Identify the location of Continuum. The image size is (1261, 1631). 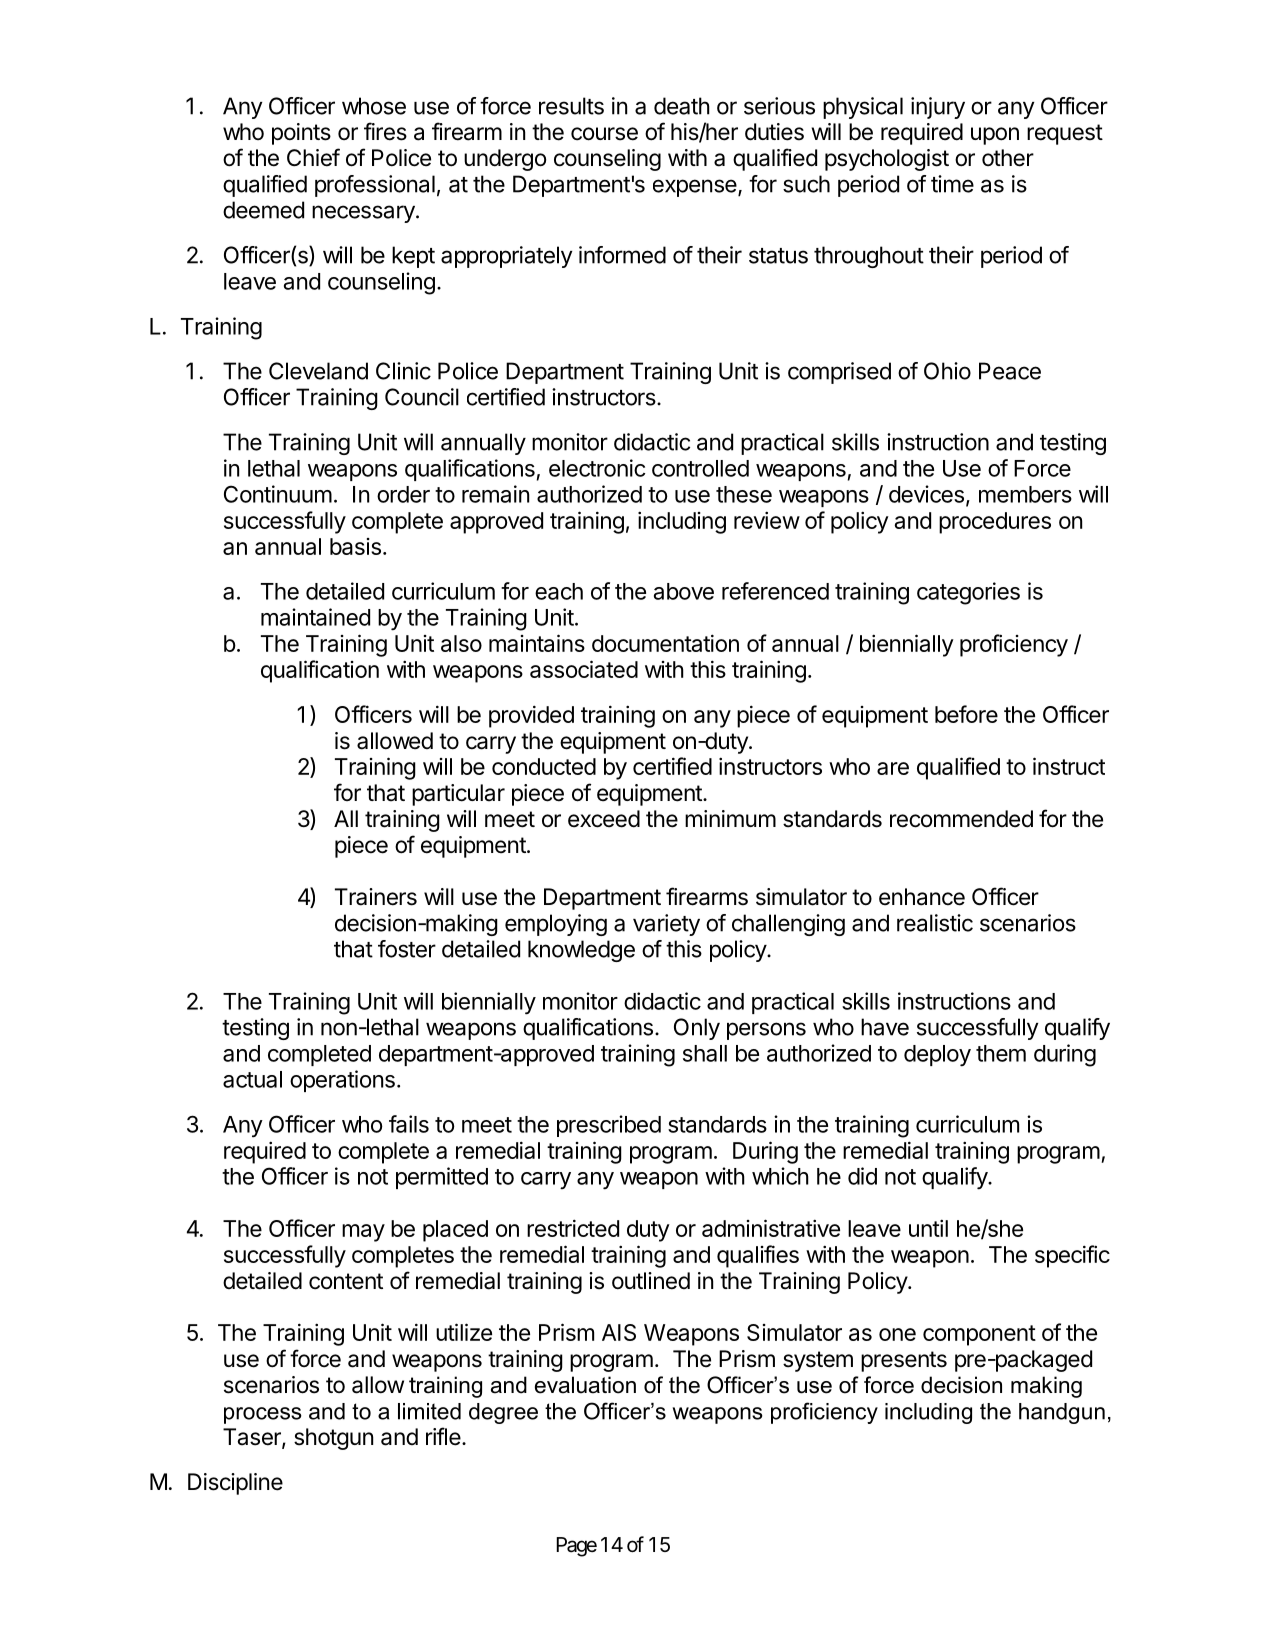
(278, 494).
